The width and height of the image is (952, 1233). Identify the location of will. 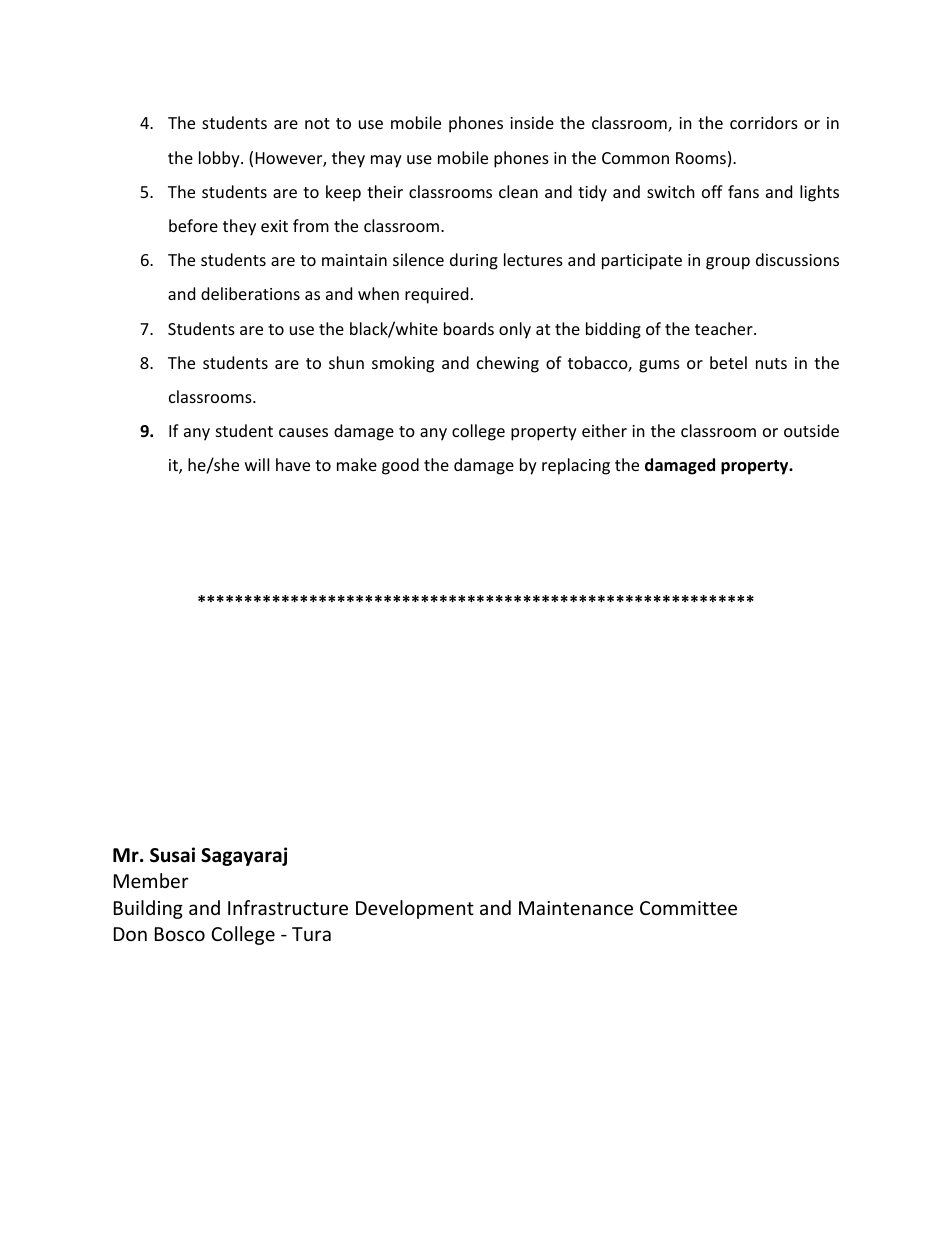
(257, 464).
